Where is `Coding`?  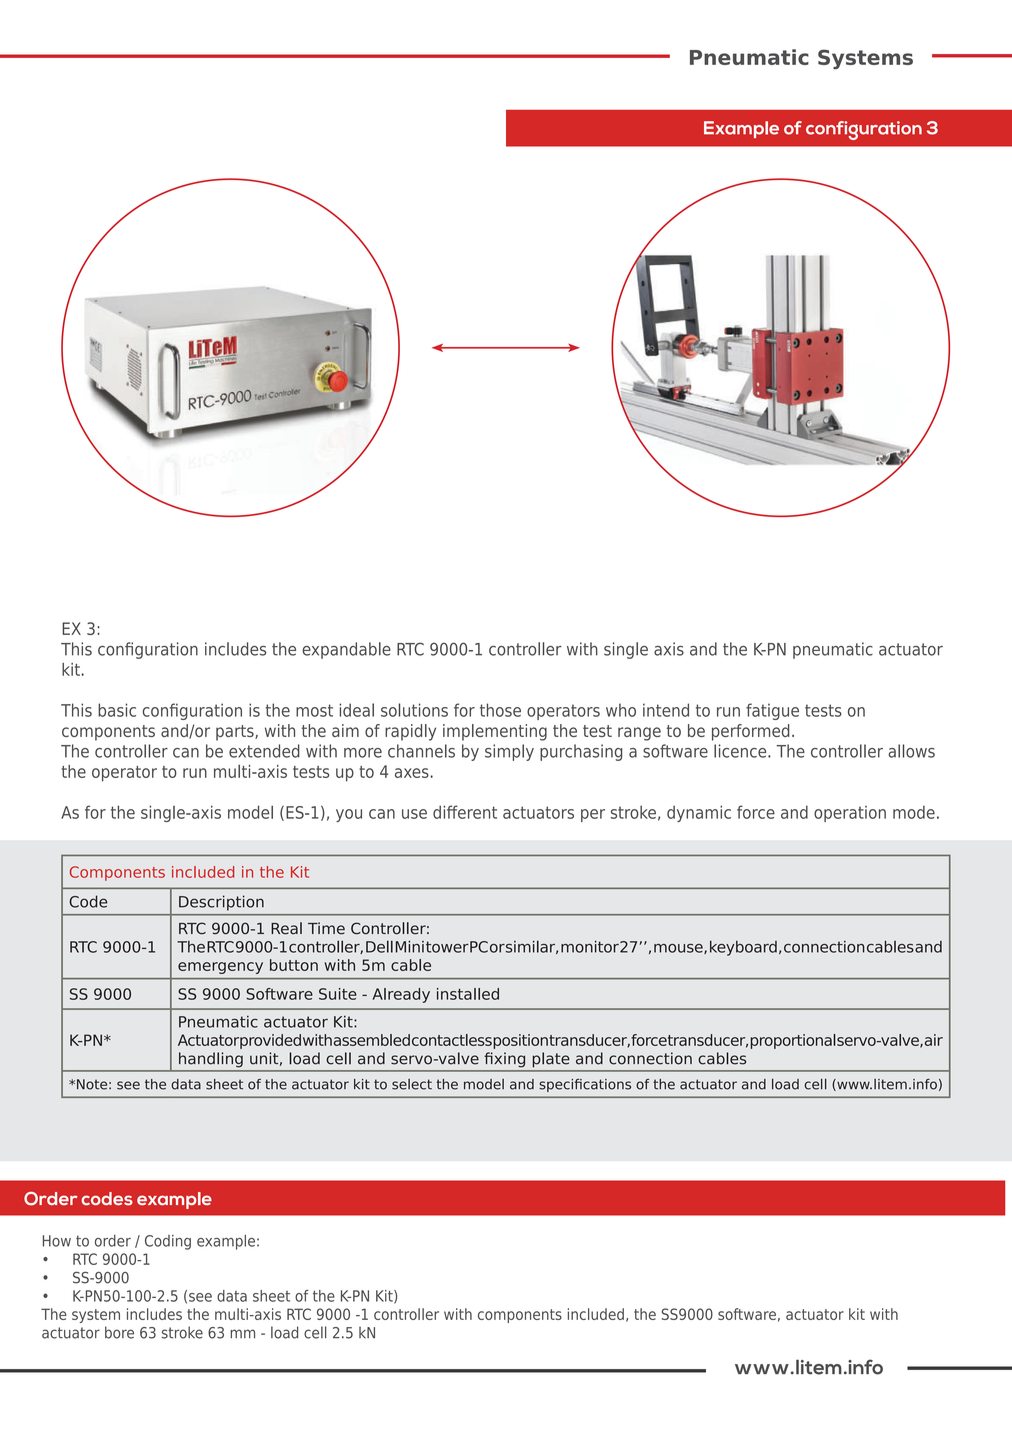
Coding is located at coordinates (168, 1242).
